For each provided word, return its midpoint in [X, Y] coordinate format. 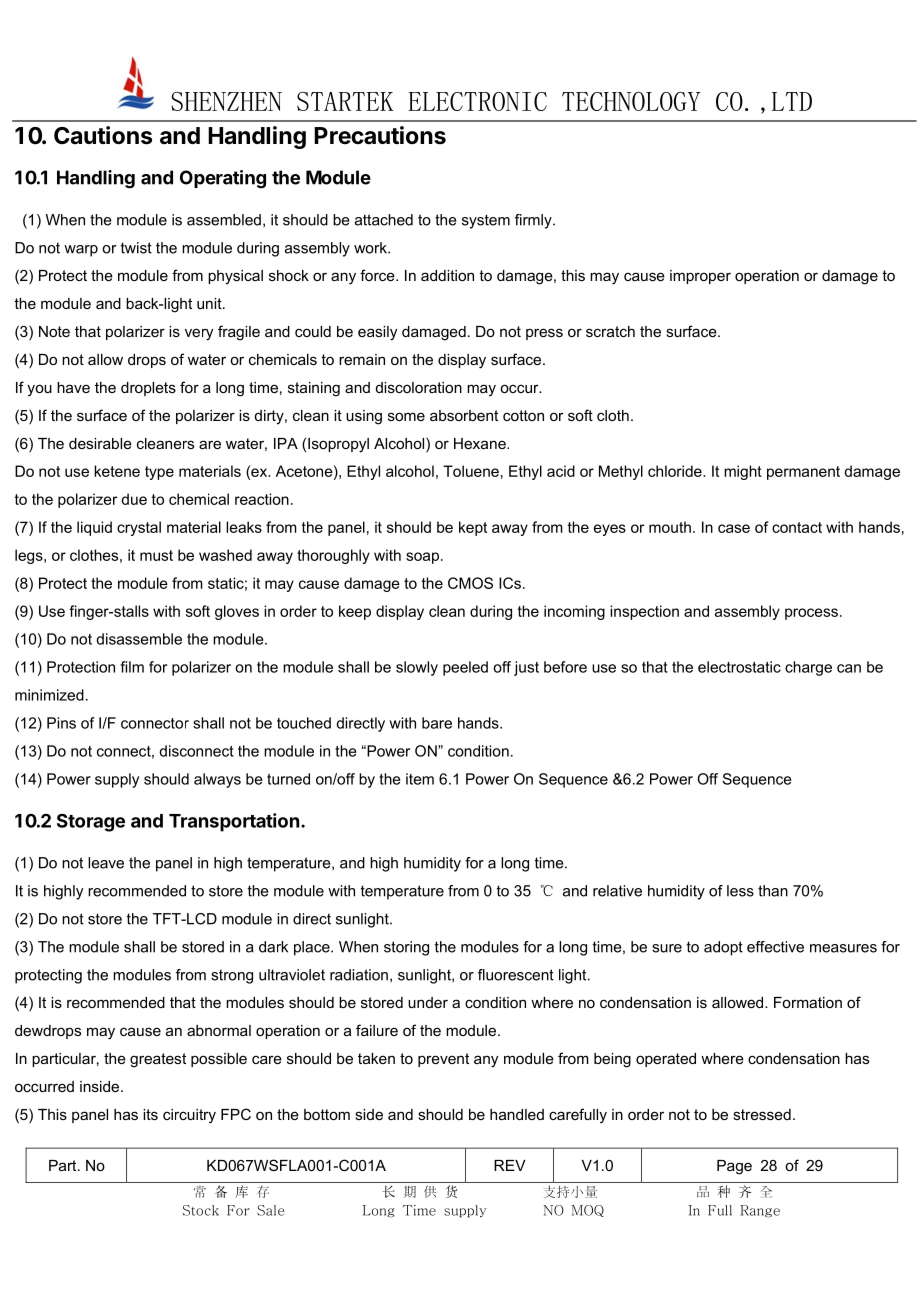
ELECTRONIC [477, 101]
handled [517, 1114]
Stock [201, 1210]
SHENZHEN [226, 101]
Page [734, 1167]
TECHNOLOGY [631, 101]
